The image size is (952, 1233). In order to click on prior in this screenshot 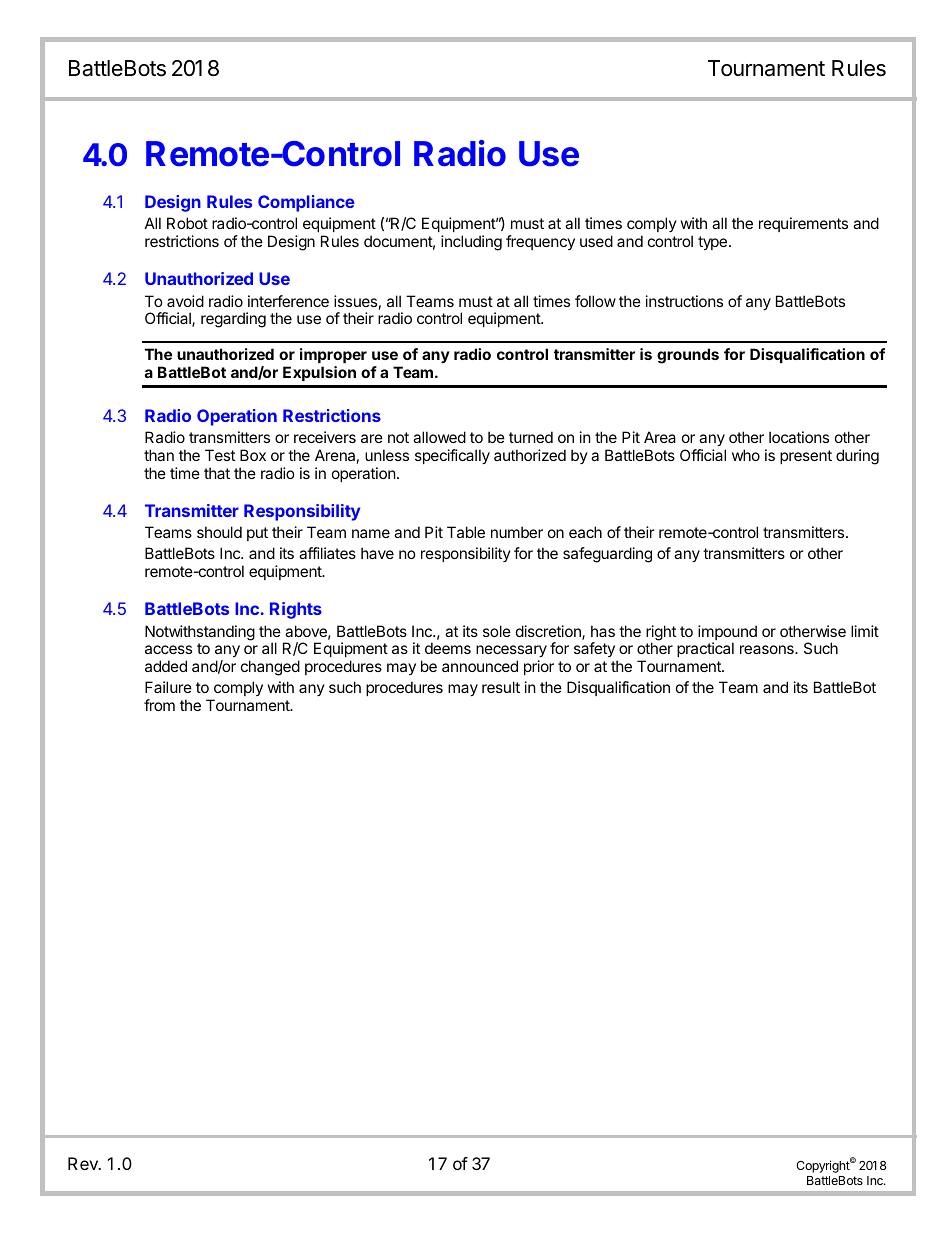, I will do `click(539, 667)`.
